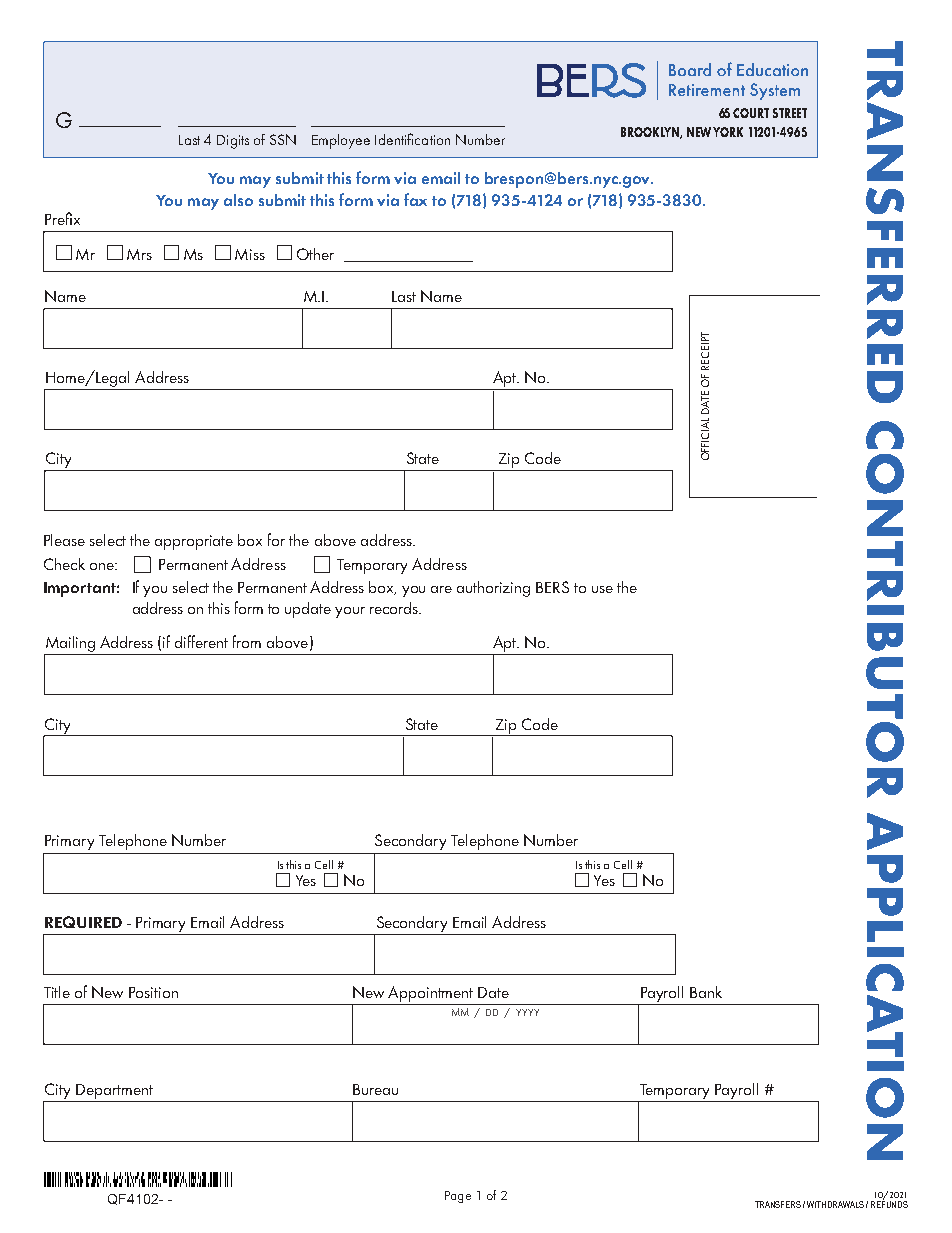 The height and width of the document is (1233, 952). Describe the element at coordinates (139, 254) in the document. I see `Mrs` at that location.
